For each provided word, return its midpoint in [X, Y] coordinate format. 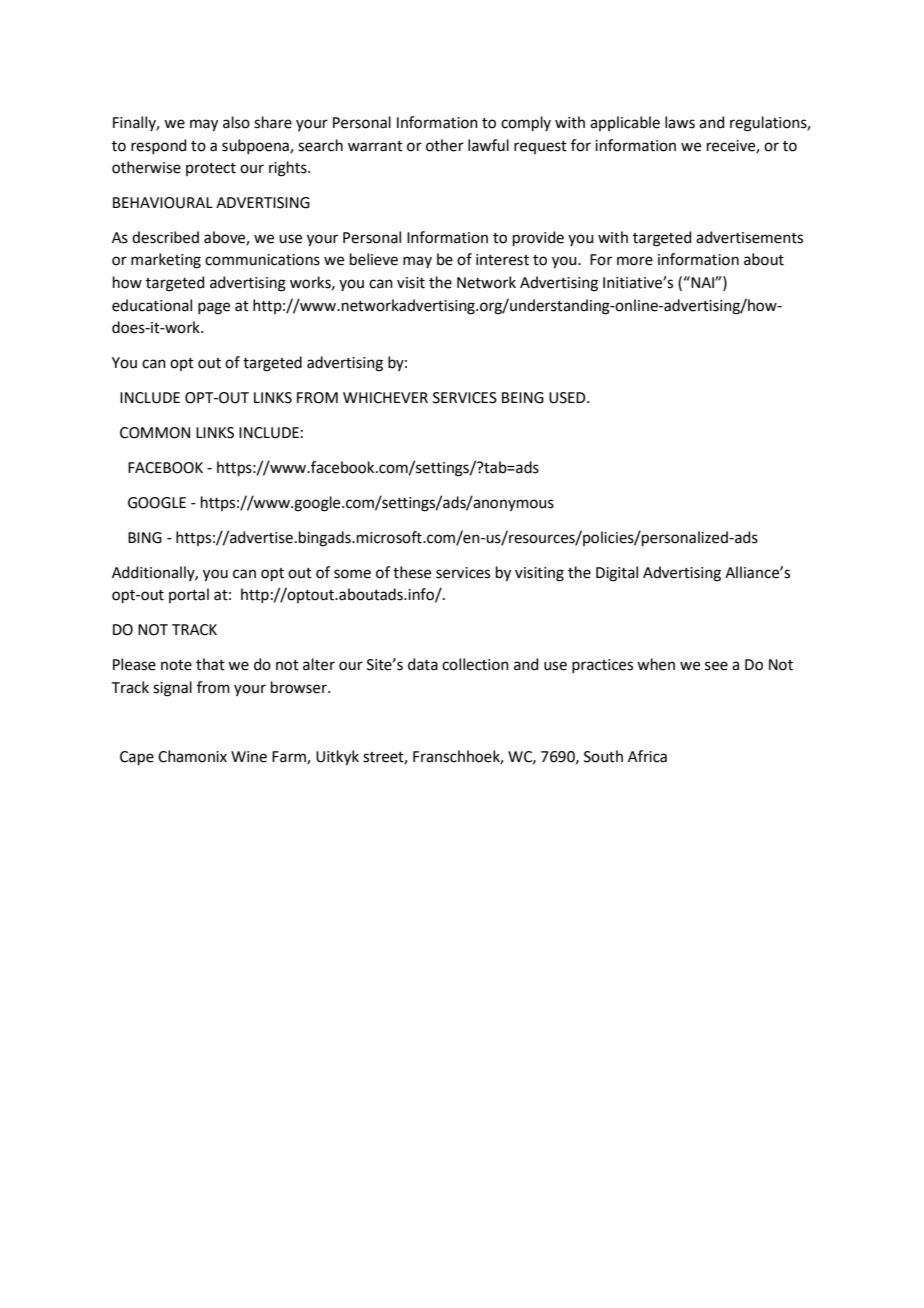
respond [159, 146]
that [210, 664]
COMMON [155, 433]
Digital [617, 574]
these [412, 572]
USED [568, 398]
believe [374, 259]
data [423, 664]
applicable [625, 123]
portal [189, 595]
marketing [166, 261]
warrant [375, 146]
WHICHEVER [385, 398]
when [656, 664]
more [635, 261]
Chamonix [192, 756]
